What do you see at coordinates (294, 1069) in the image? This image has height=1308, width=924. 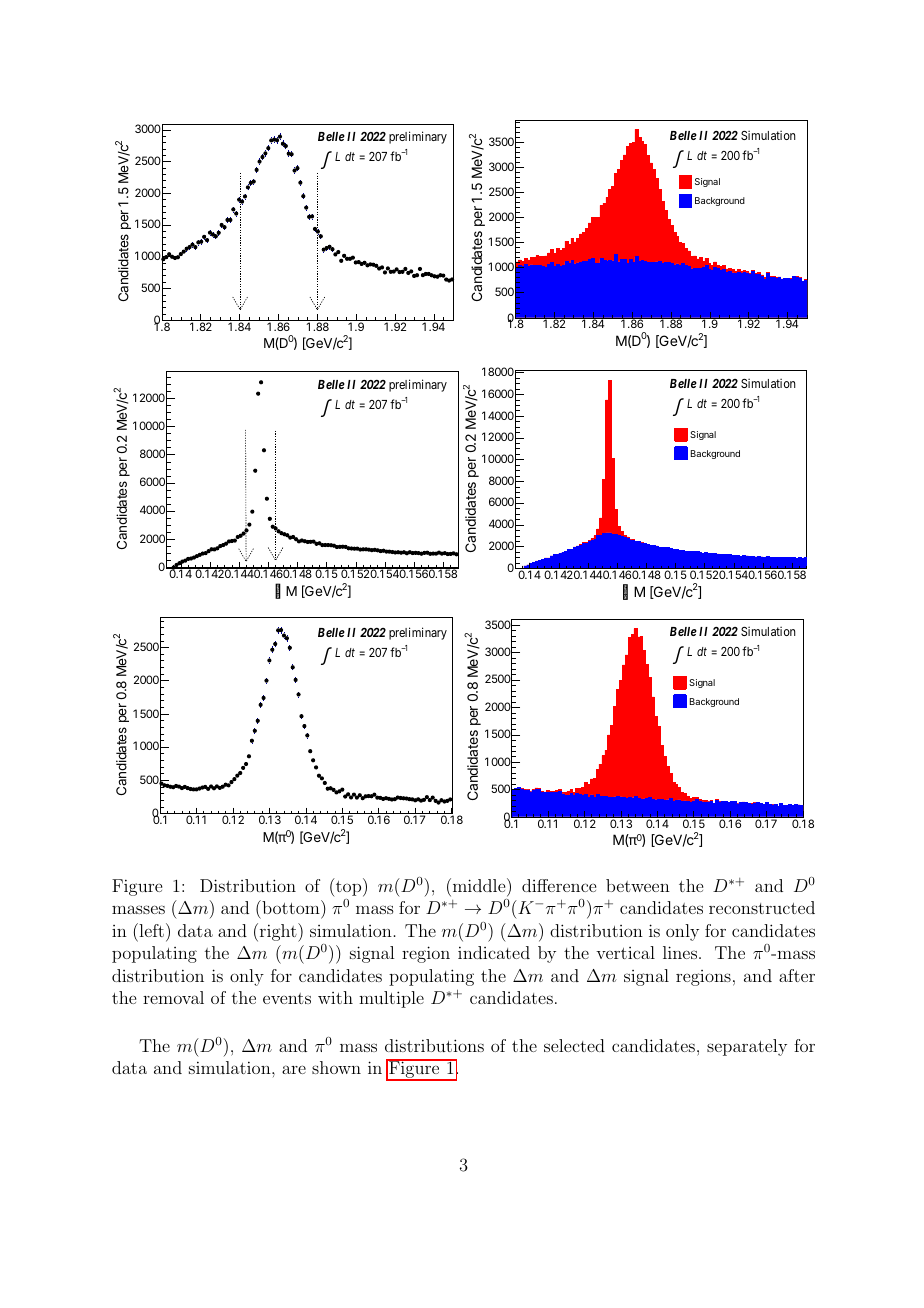 I see `are` at bounding box center [294, 1069].
